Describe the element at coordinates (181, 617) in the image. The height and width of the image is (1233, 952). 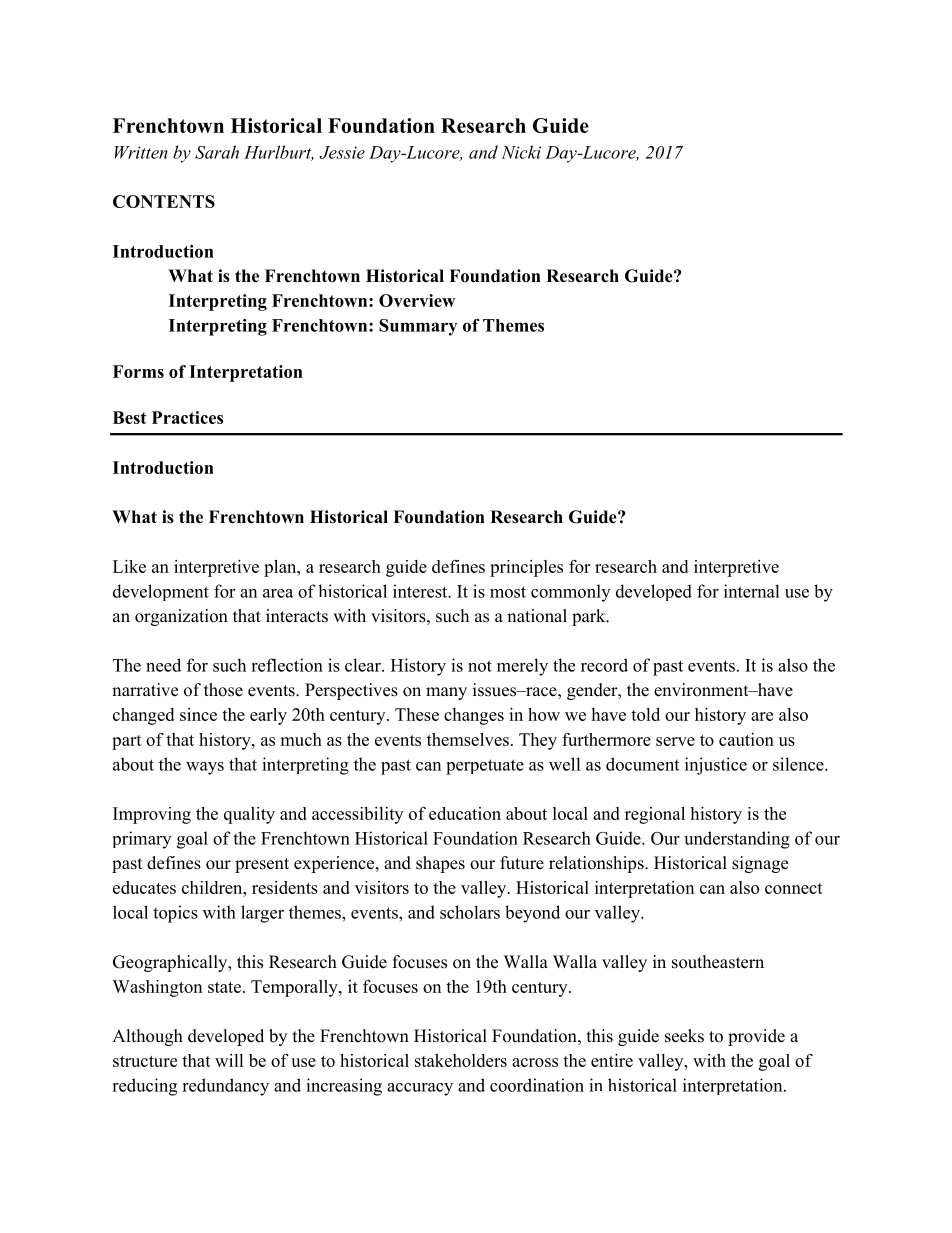
I see `organization` at that location.
